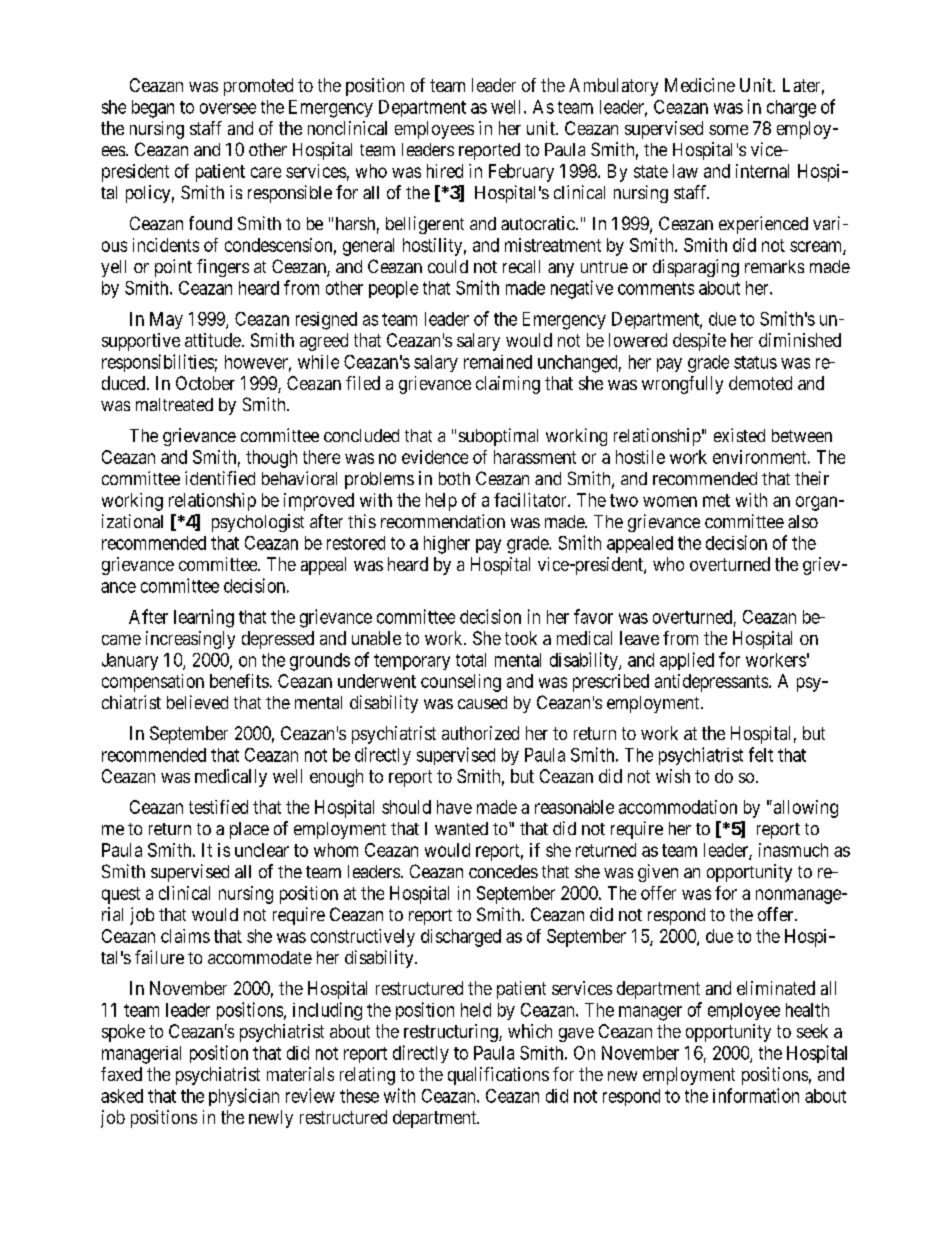 The image size is (952, 1233). I want to click on existed, so click(739, 435).
